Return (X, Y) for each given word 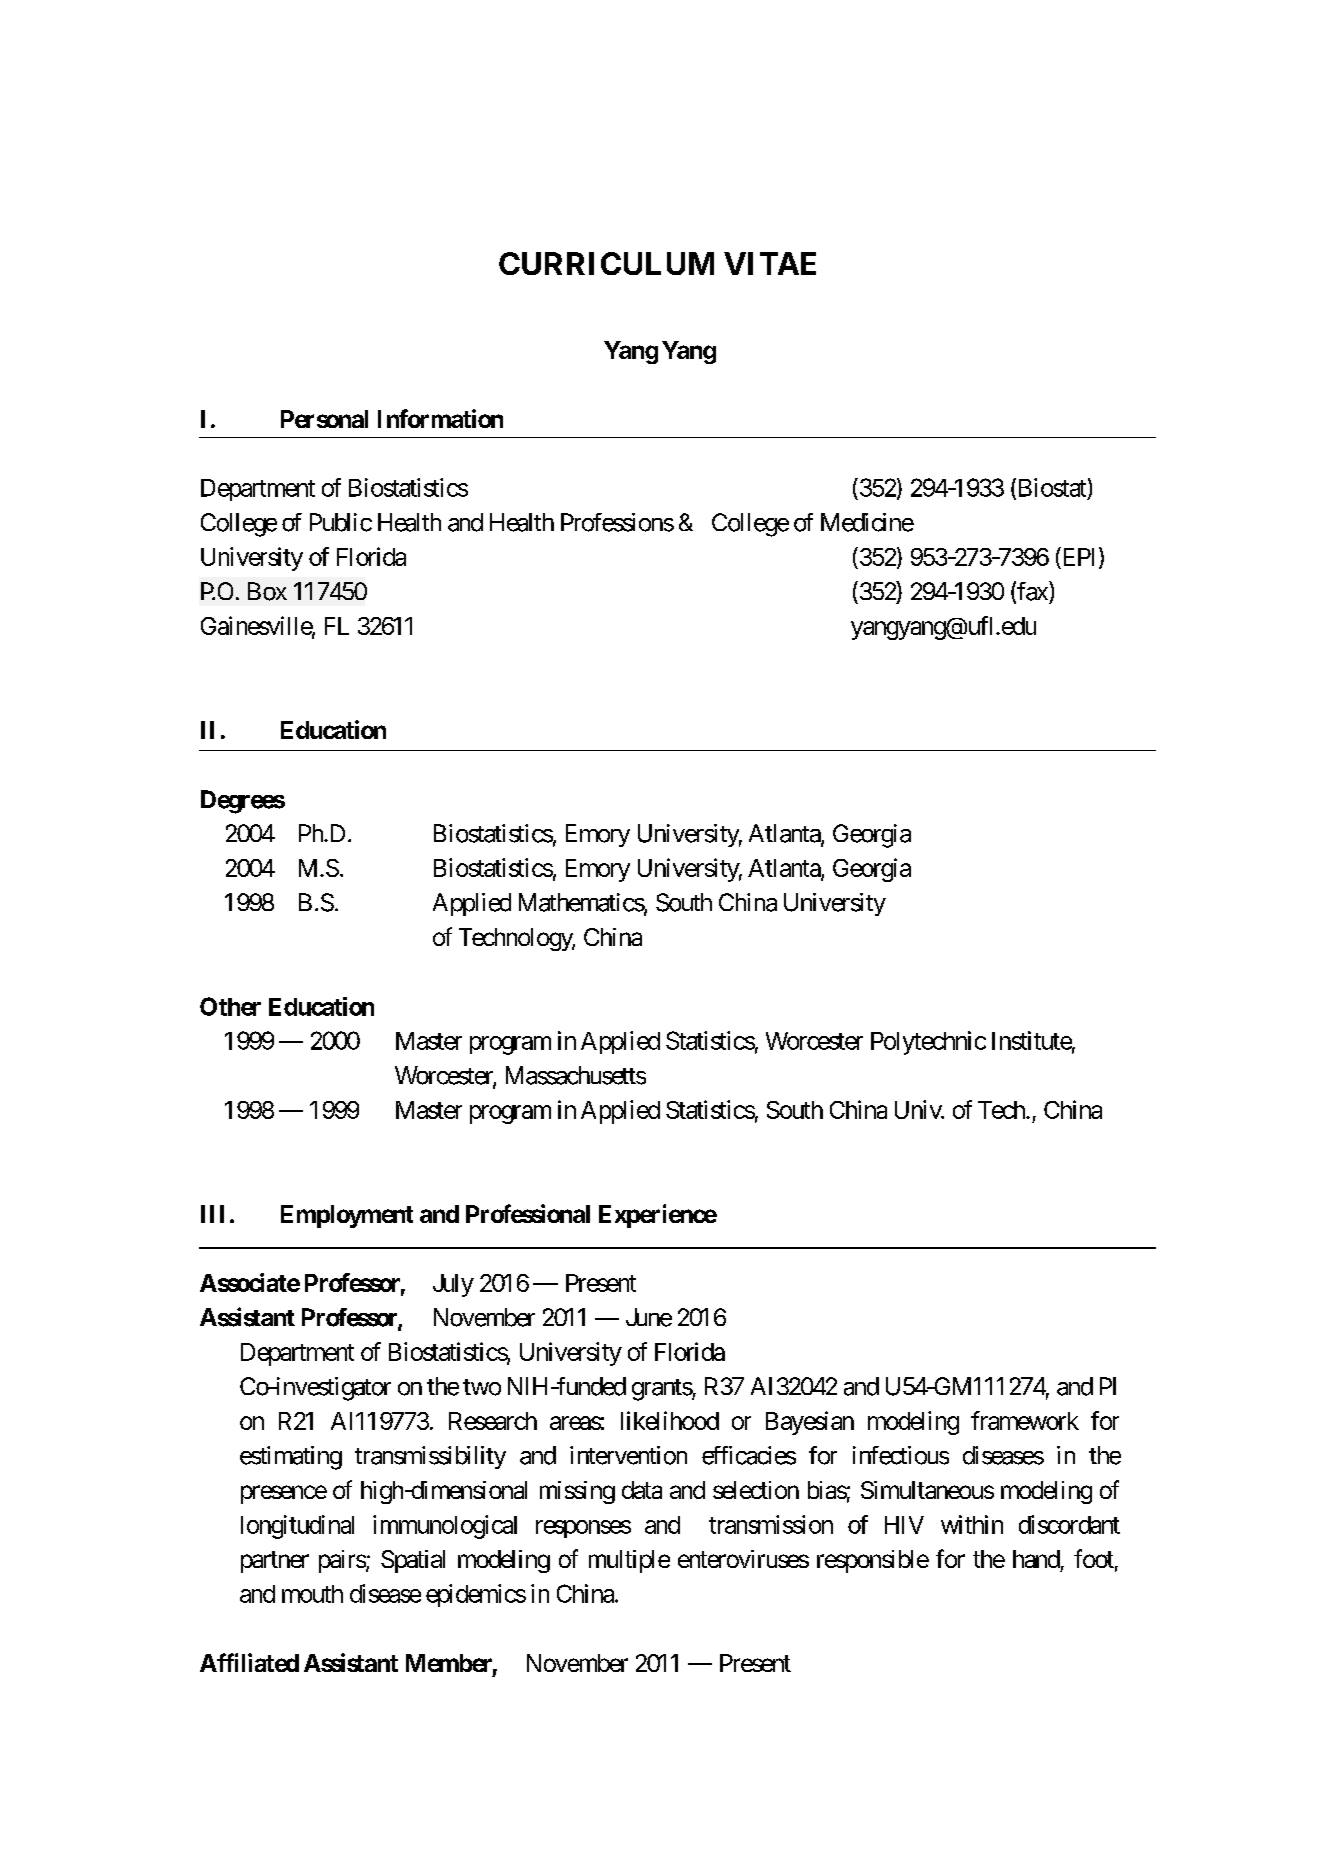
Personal (324, 419)
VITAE (770, 263)
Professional (528, 1213)
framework (1025, 1420)
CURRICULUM (606, 263)
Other (230, 1006)
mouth (312, 1594)
